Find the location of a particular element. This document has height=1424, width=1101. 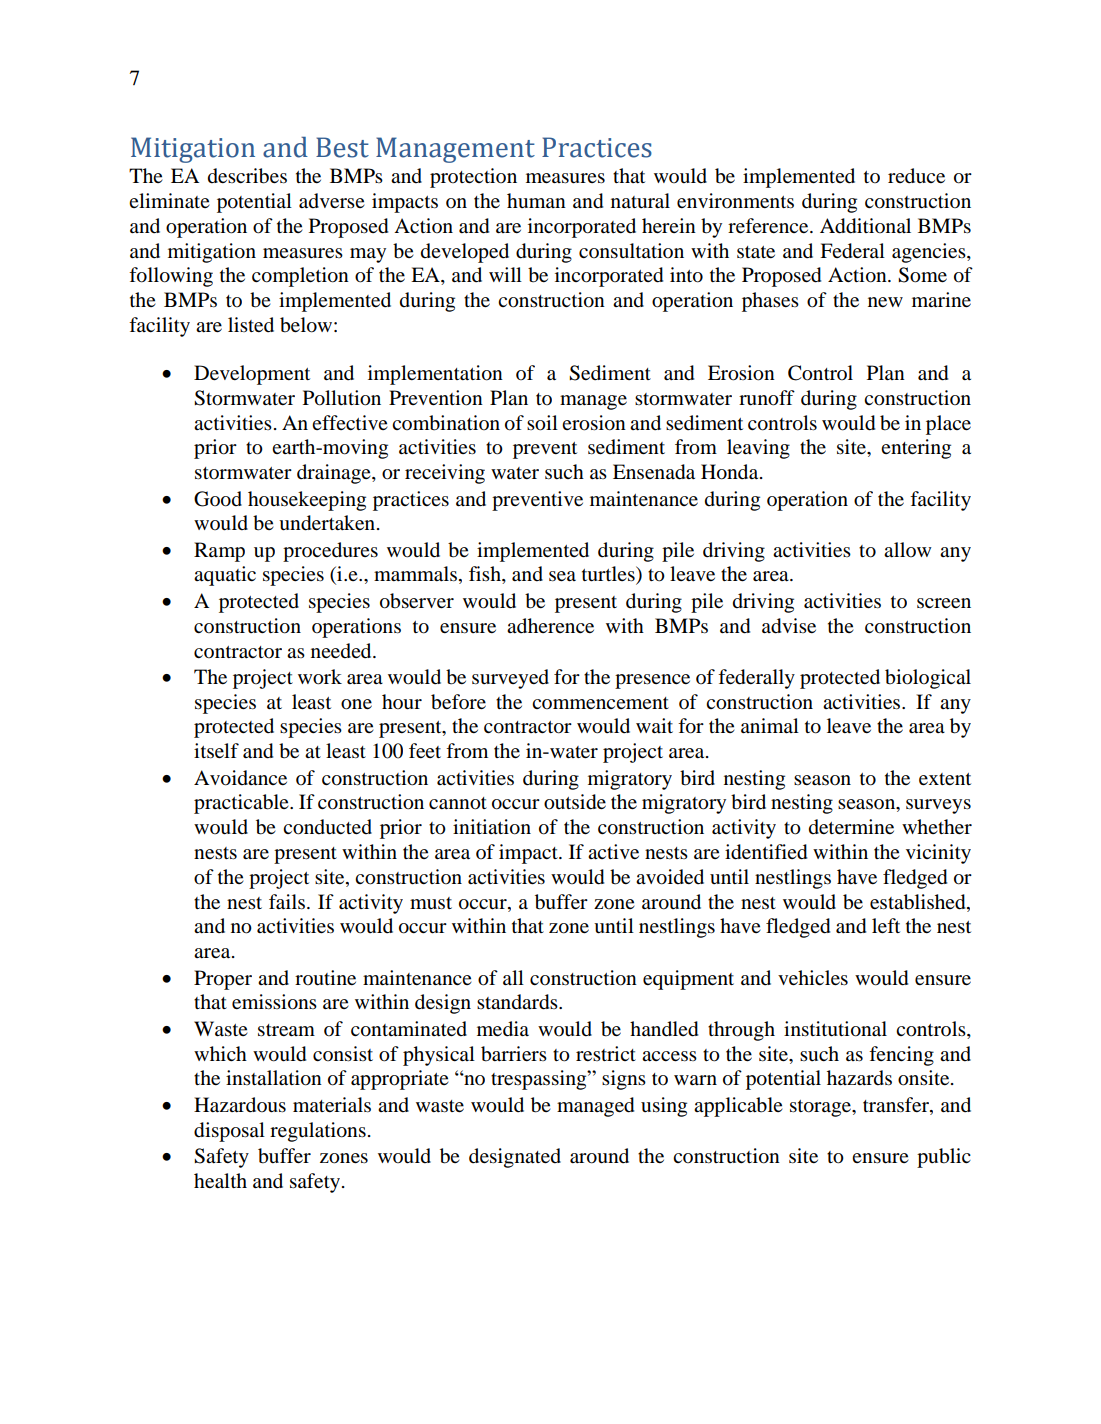

fish is located at coordinates (486, 575).
